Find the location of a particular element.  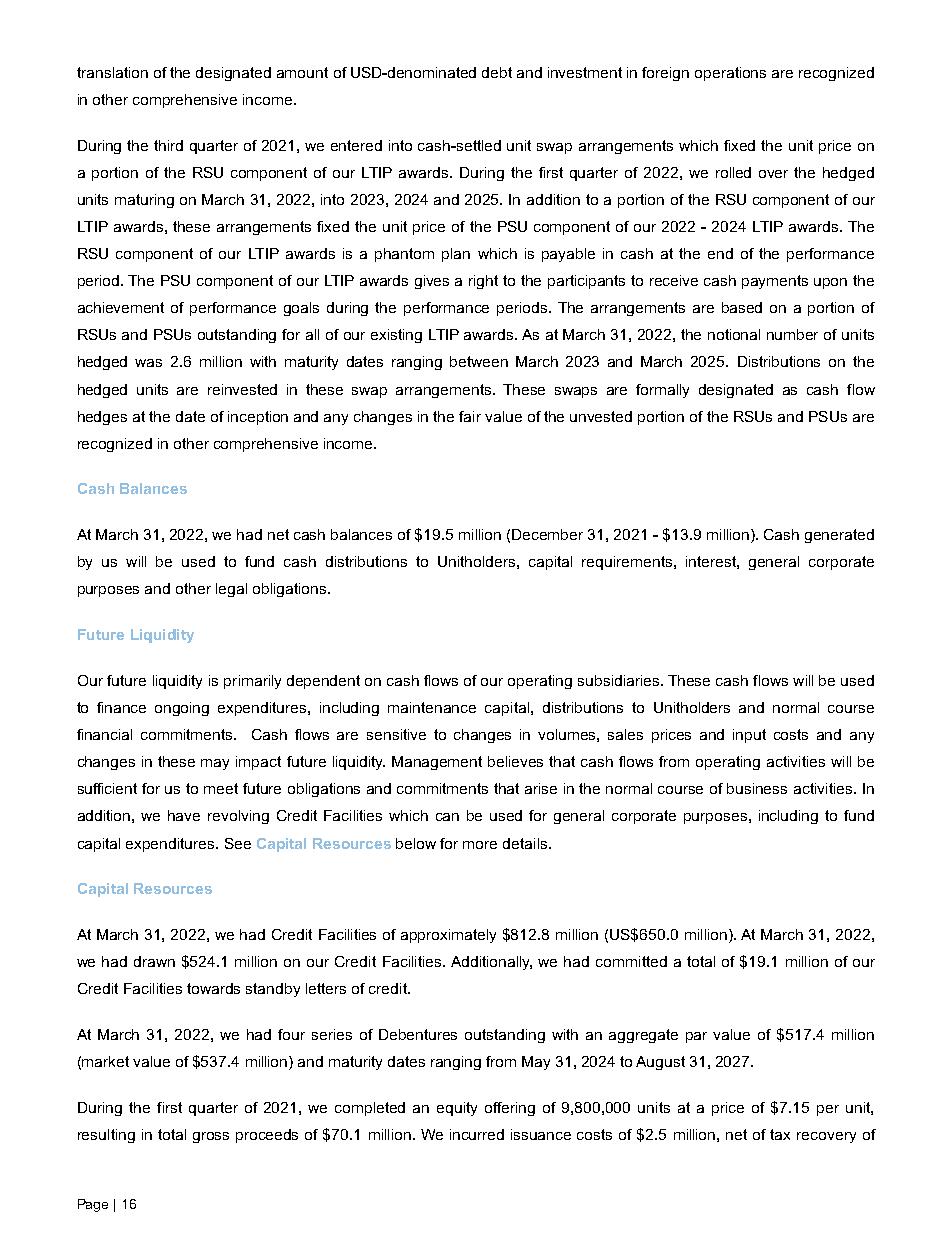

formally is located at coordinates (662, 391).
